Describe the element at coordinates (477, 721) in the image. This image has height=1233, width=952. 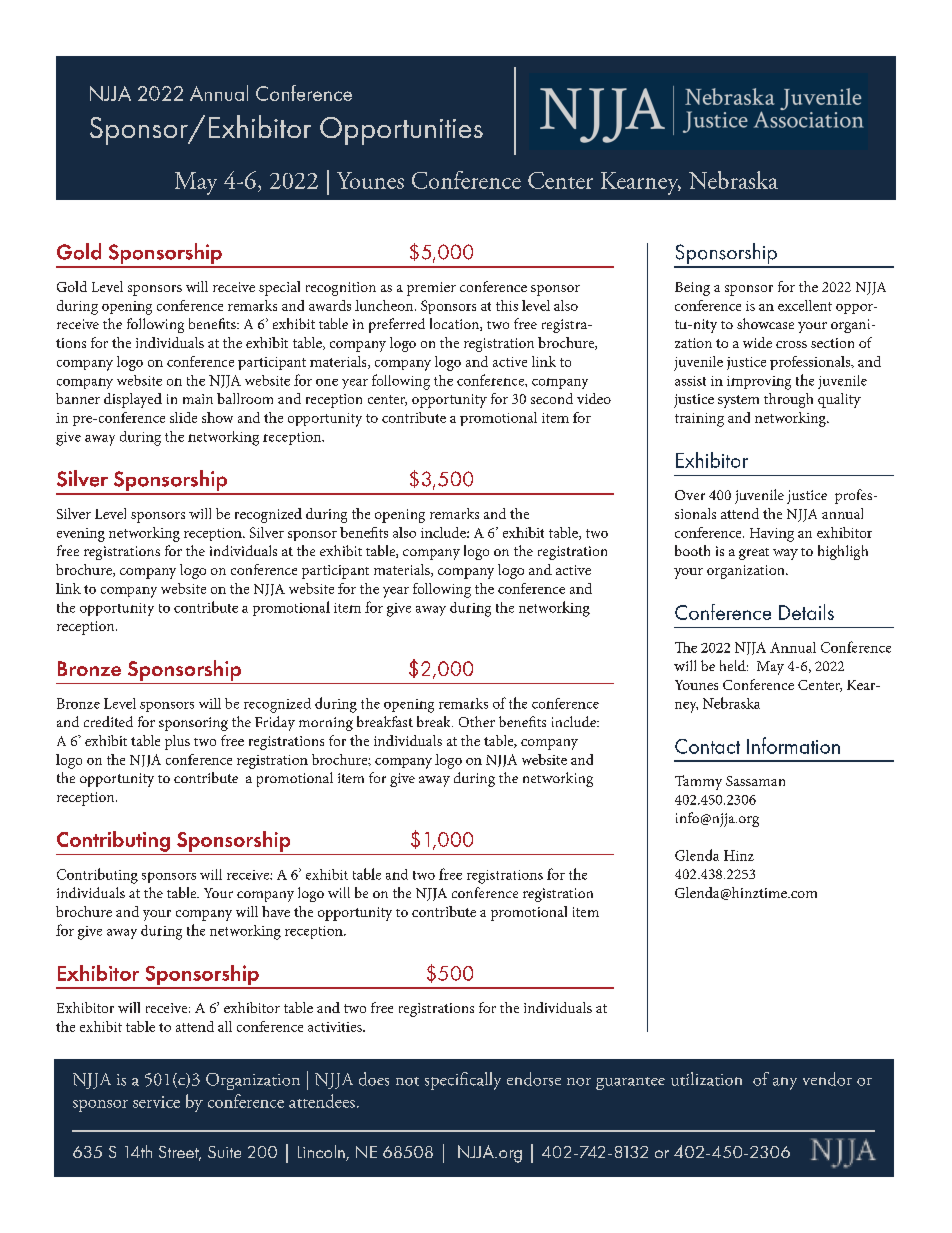
I see `Other` at that location.
